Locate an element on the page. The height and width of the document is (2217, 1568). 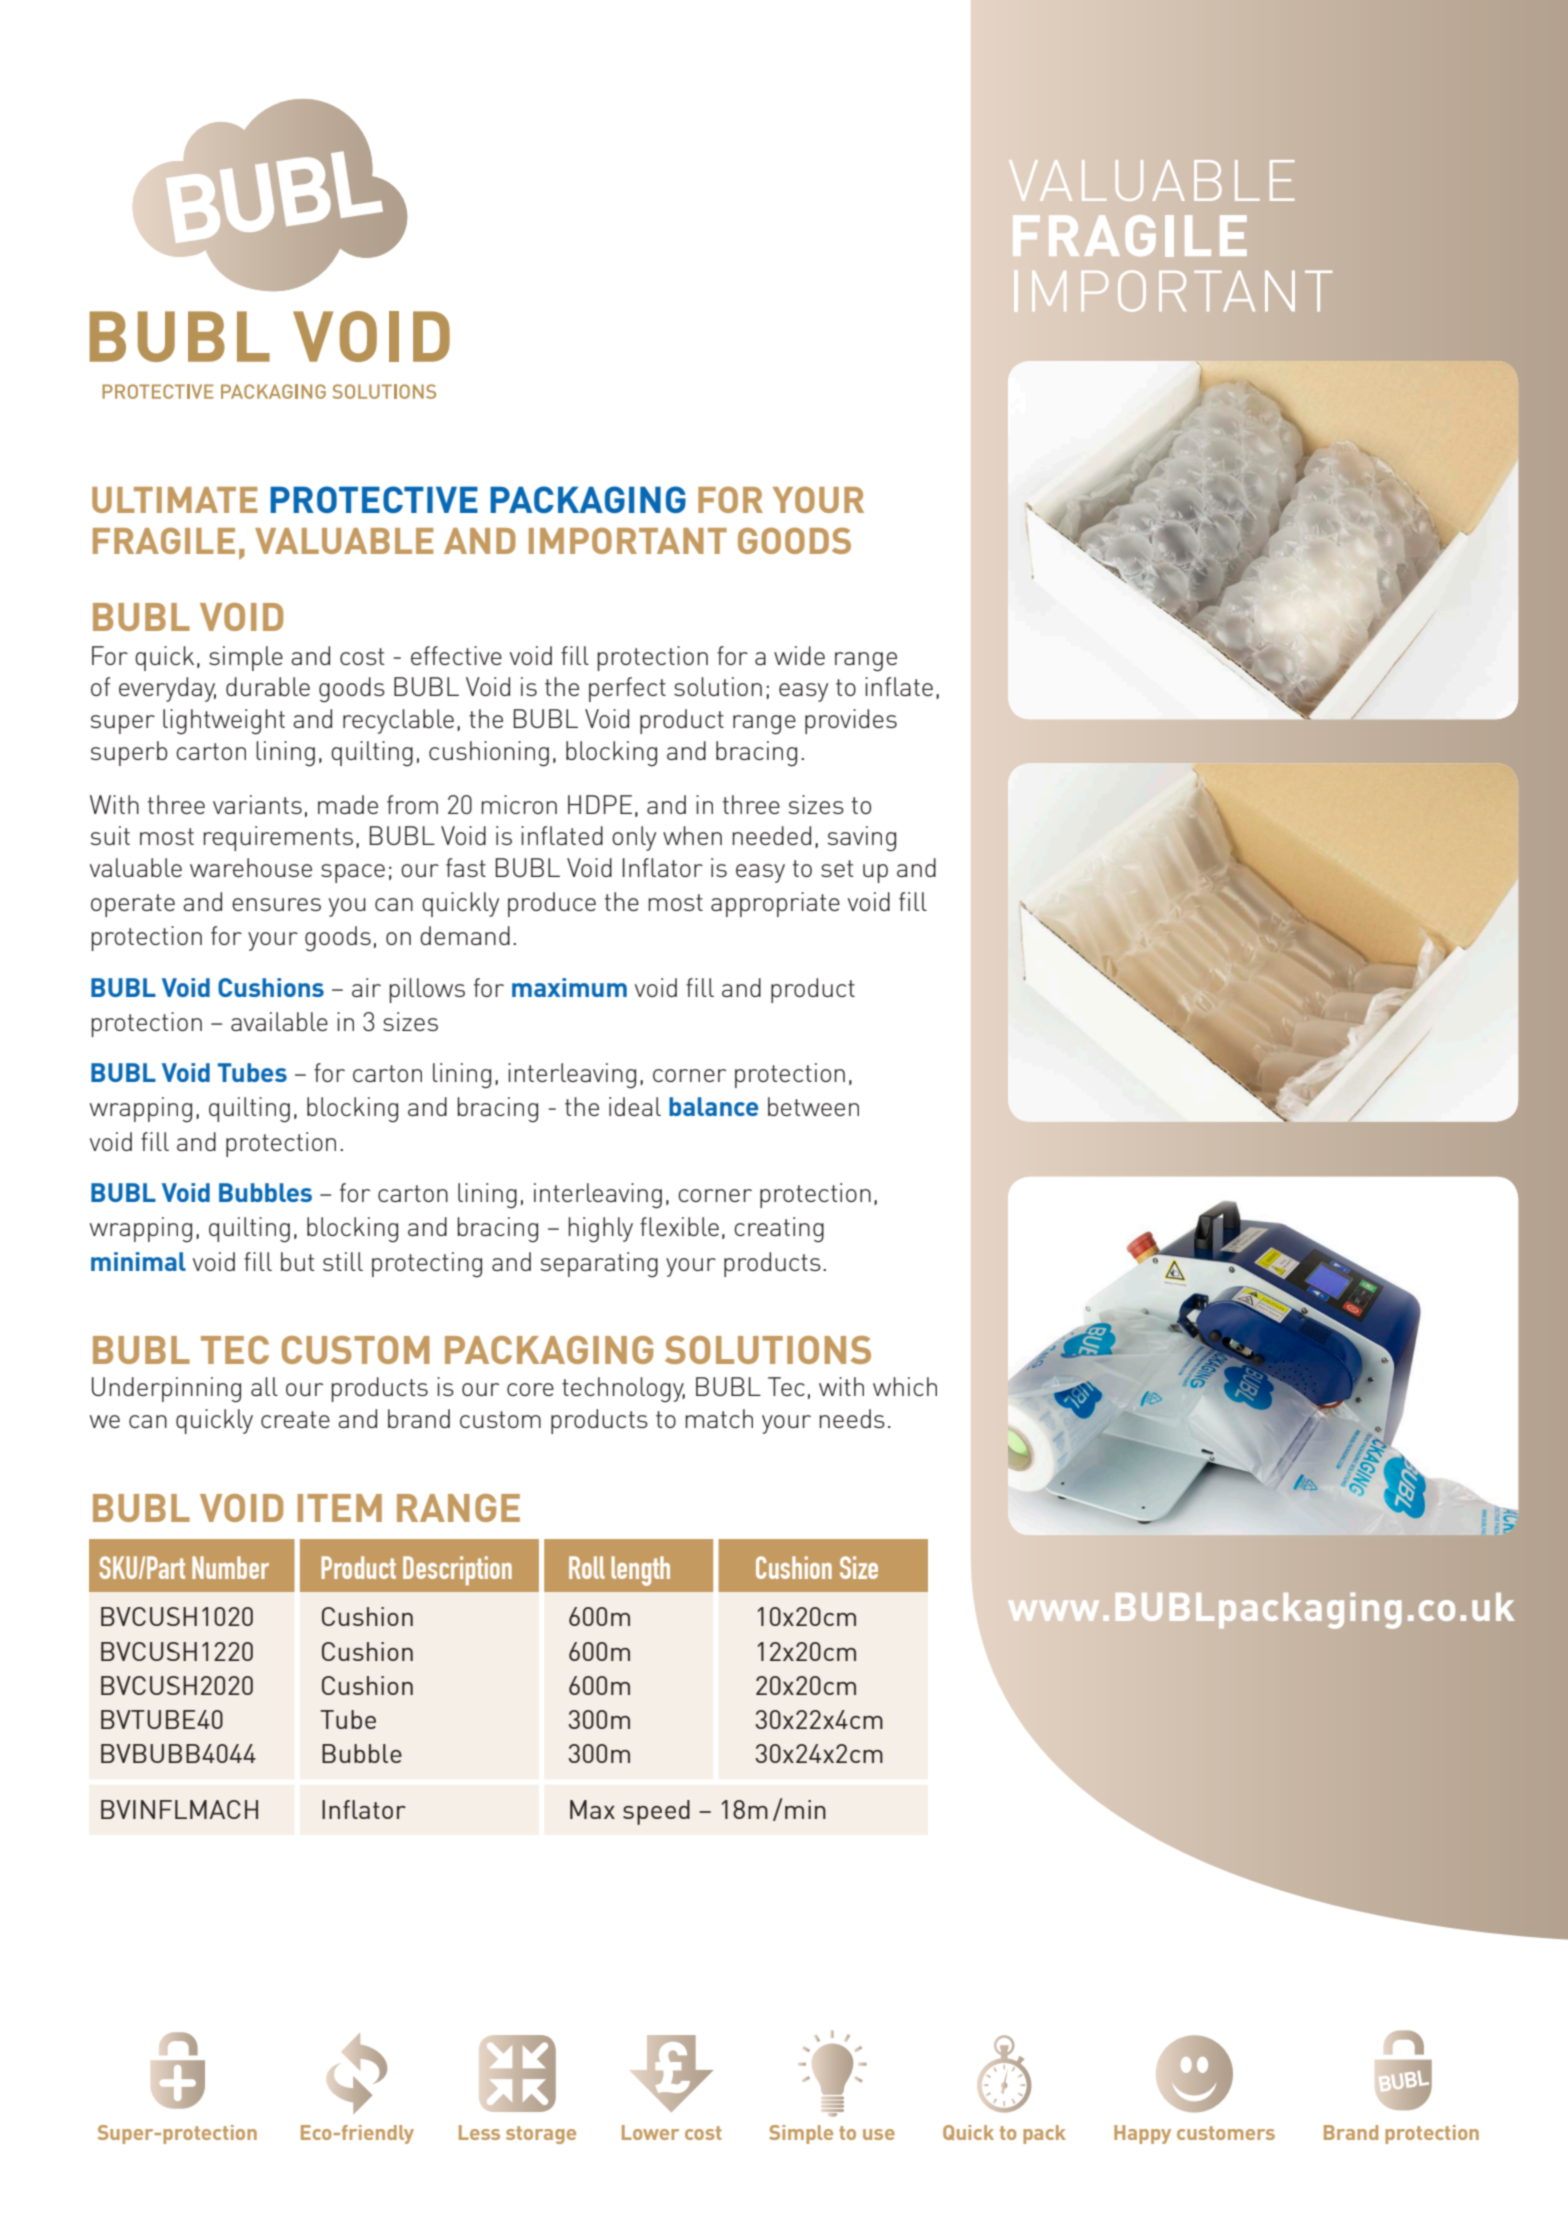
saving is located at coordinates (862, 839).
